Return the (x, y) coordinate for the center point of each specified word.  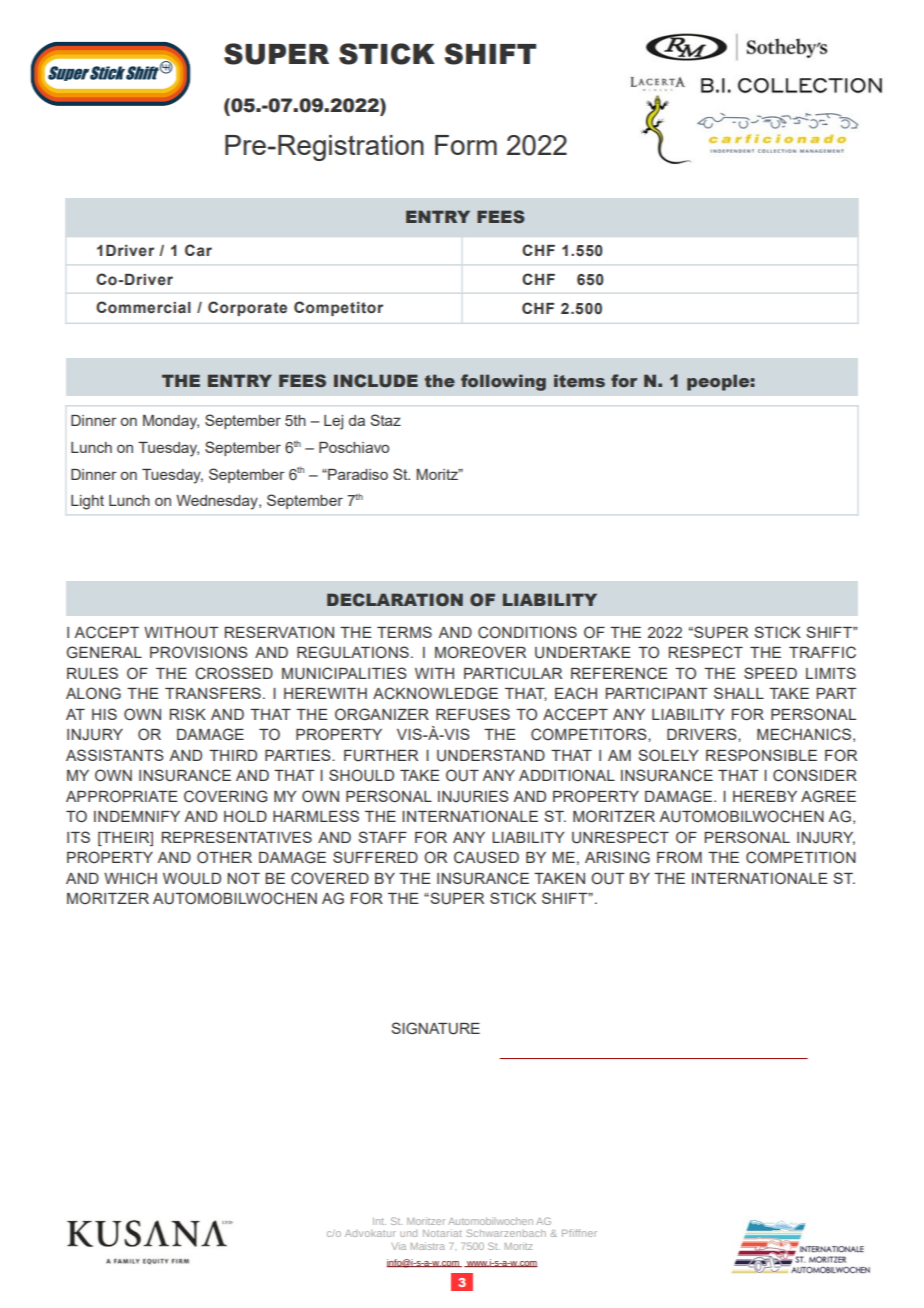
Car (198, 250)
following (503, 382)
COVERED (330, 878)
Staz (385, 420)
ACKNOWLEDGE (435, 693)
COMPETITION (801, 857)
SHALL (739, 693)
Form (466, 145)
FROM (679, 857)
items (579, 380)
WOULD (192, 878)
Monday (171, 422)
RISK (188, 714)
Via (398, 1246)
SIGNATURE (435, 1028)
